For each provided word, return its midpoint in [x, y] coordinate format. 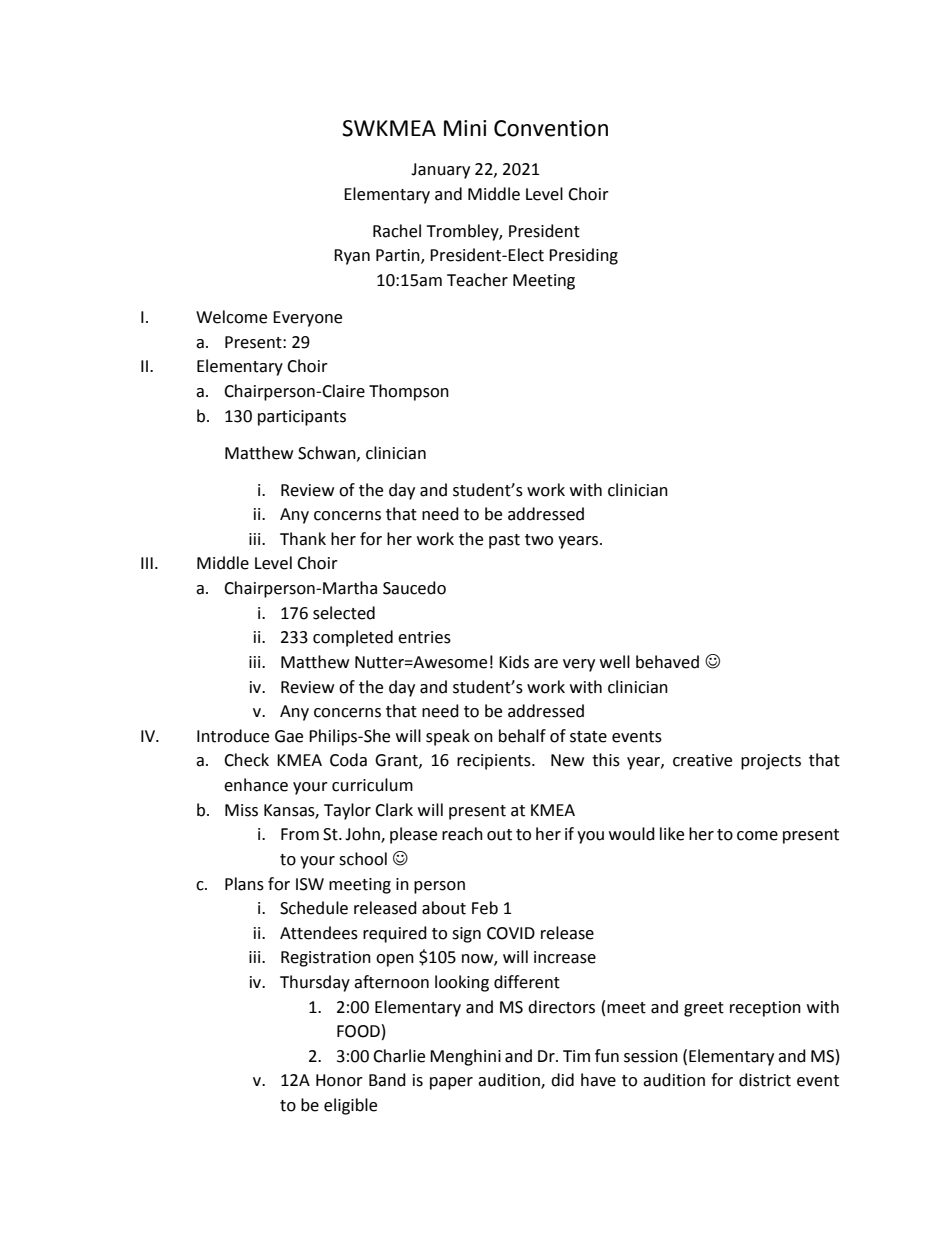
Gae [289, 736]
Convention [551, 128]
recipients [495, 762]
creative [702, 760]
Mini [465, 128]
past [504, 541]
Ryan [352, 257]
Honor [339, 1080]
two [539, 540]
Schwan [328, 453]
